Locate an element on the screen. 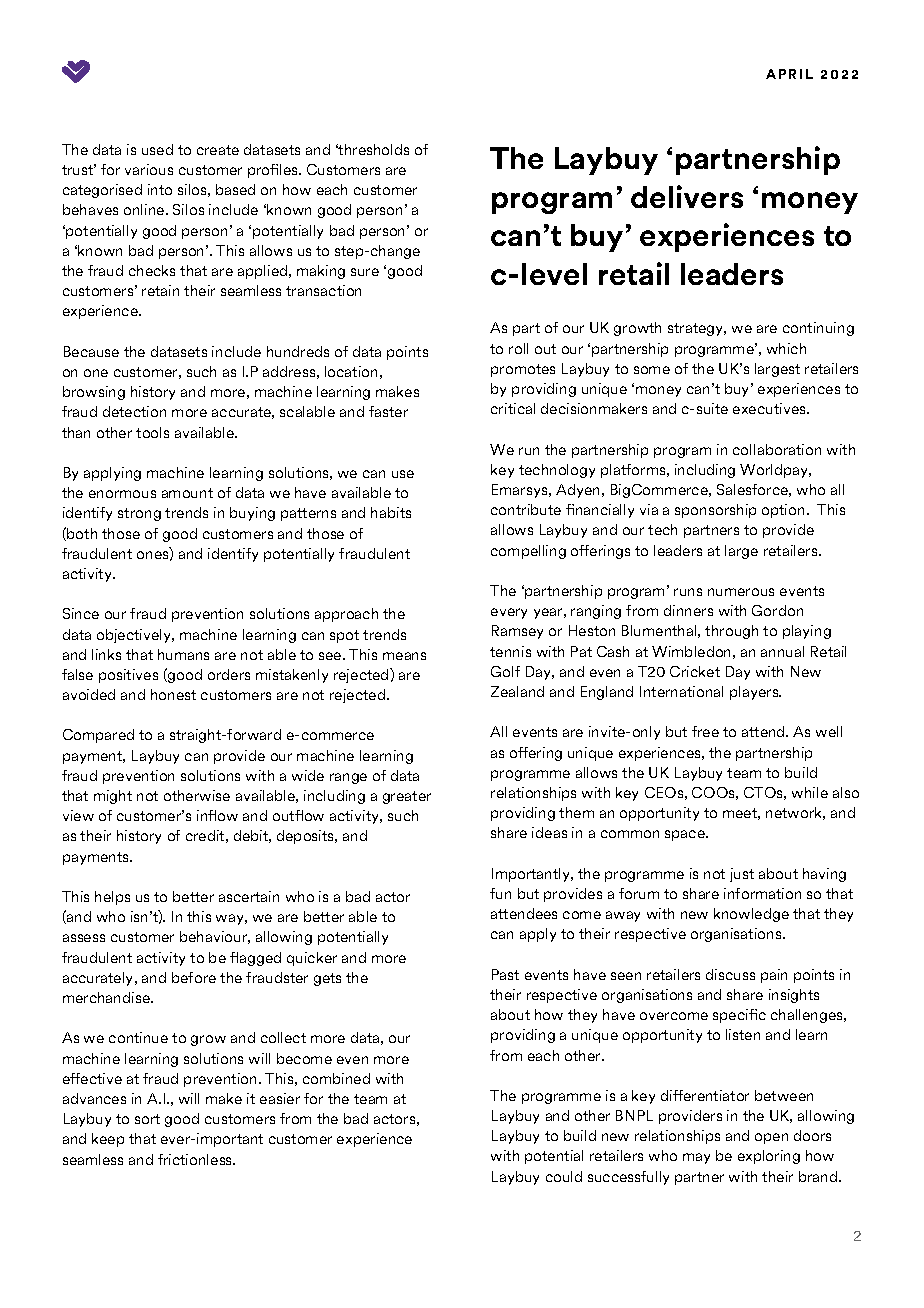 This screenshot has height=1308, width=924. which is located at coordinates (786, 348).
